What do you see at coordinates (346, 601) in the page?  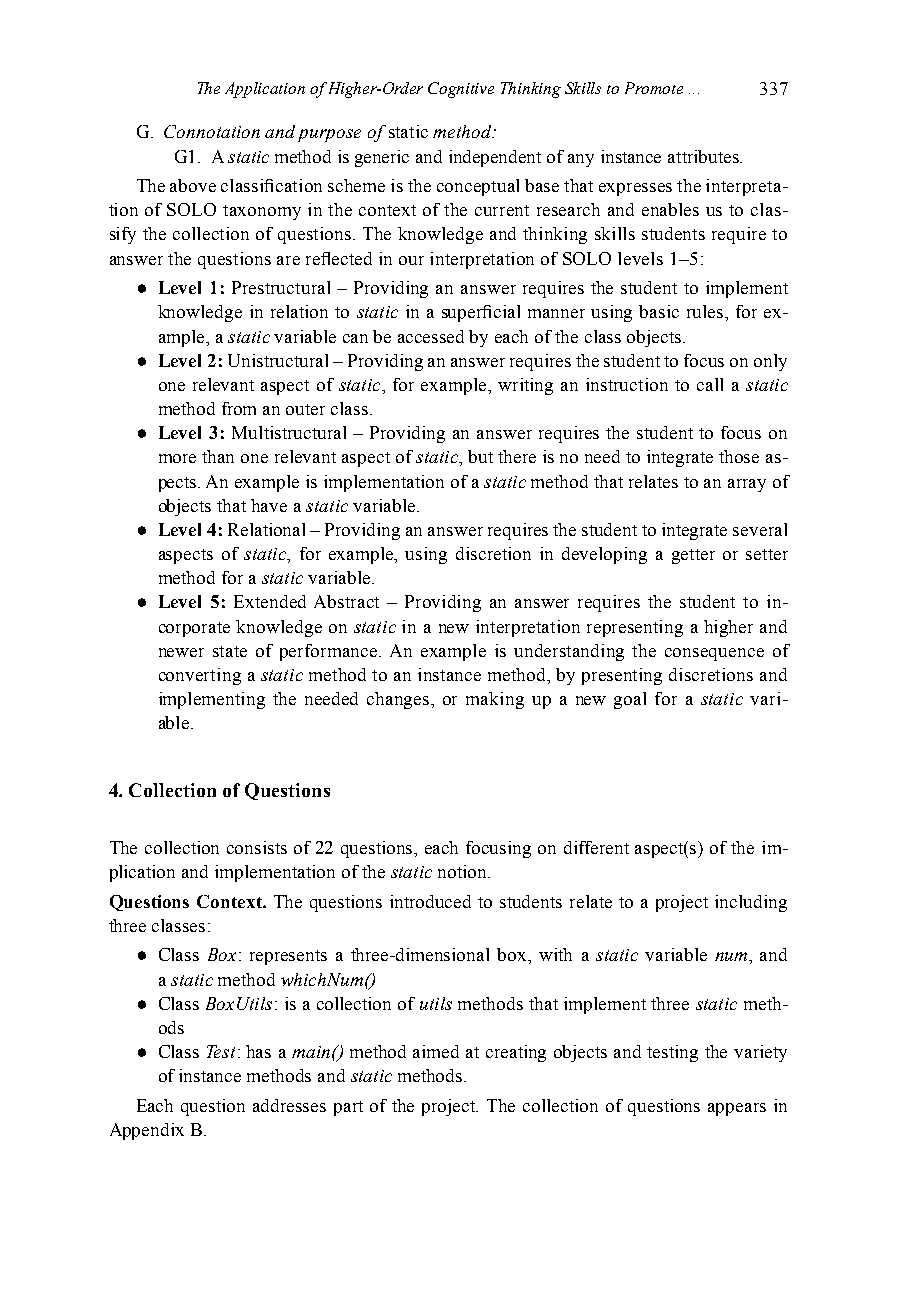 I see `Abstract` at bounding box center [346, 601].
